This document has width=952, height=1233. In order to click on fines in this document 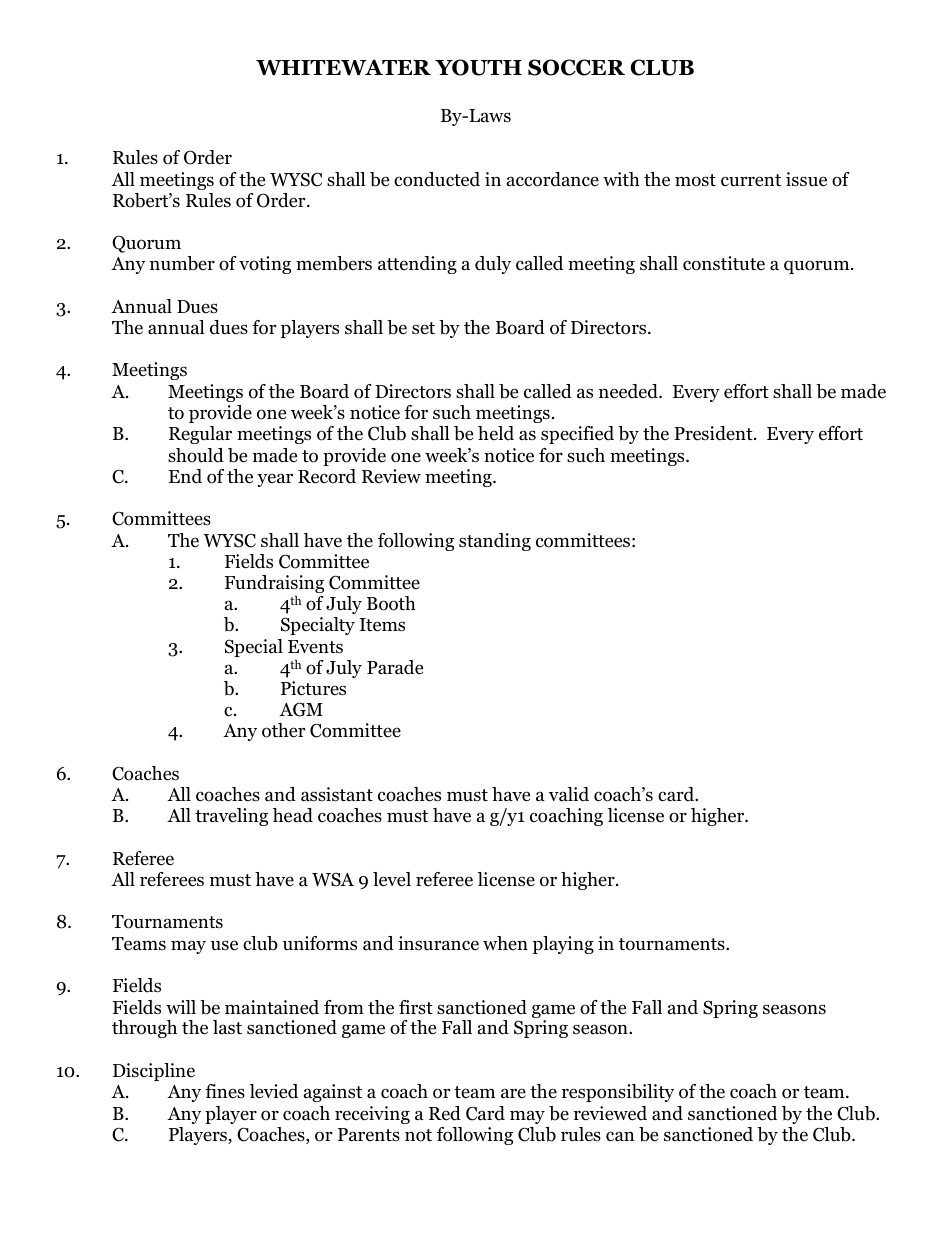, I will do `click(225, 1091)`.
